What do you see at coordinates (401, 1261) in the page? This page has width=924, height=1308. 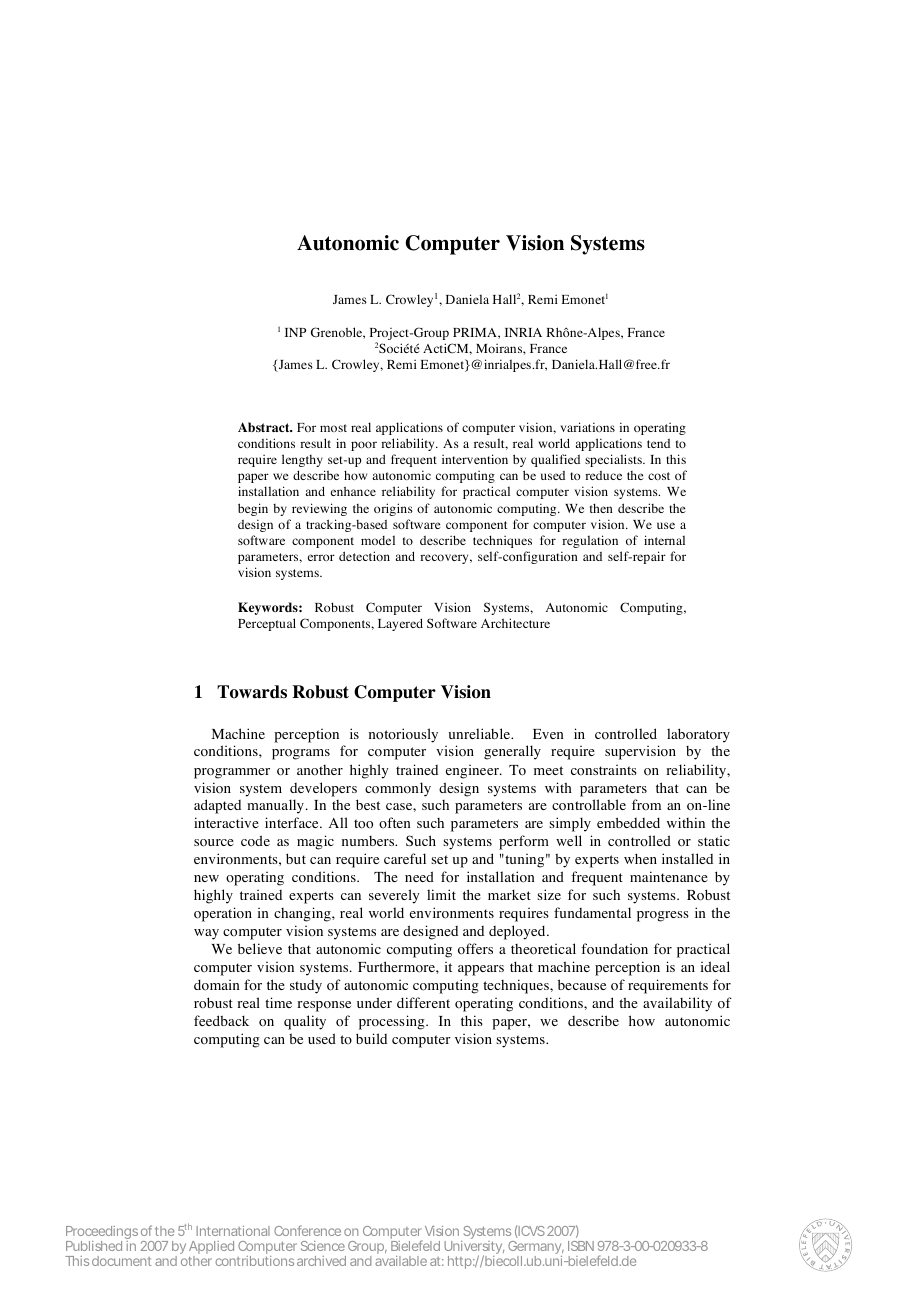 I see `available` at bounding box center [401, 1261].
